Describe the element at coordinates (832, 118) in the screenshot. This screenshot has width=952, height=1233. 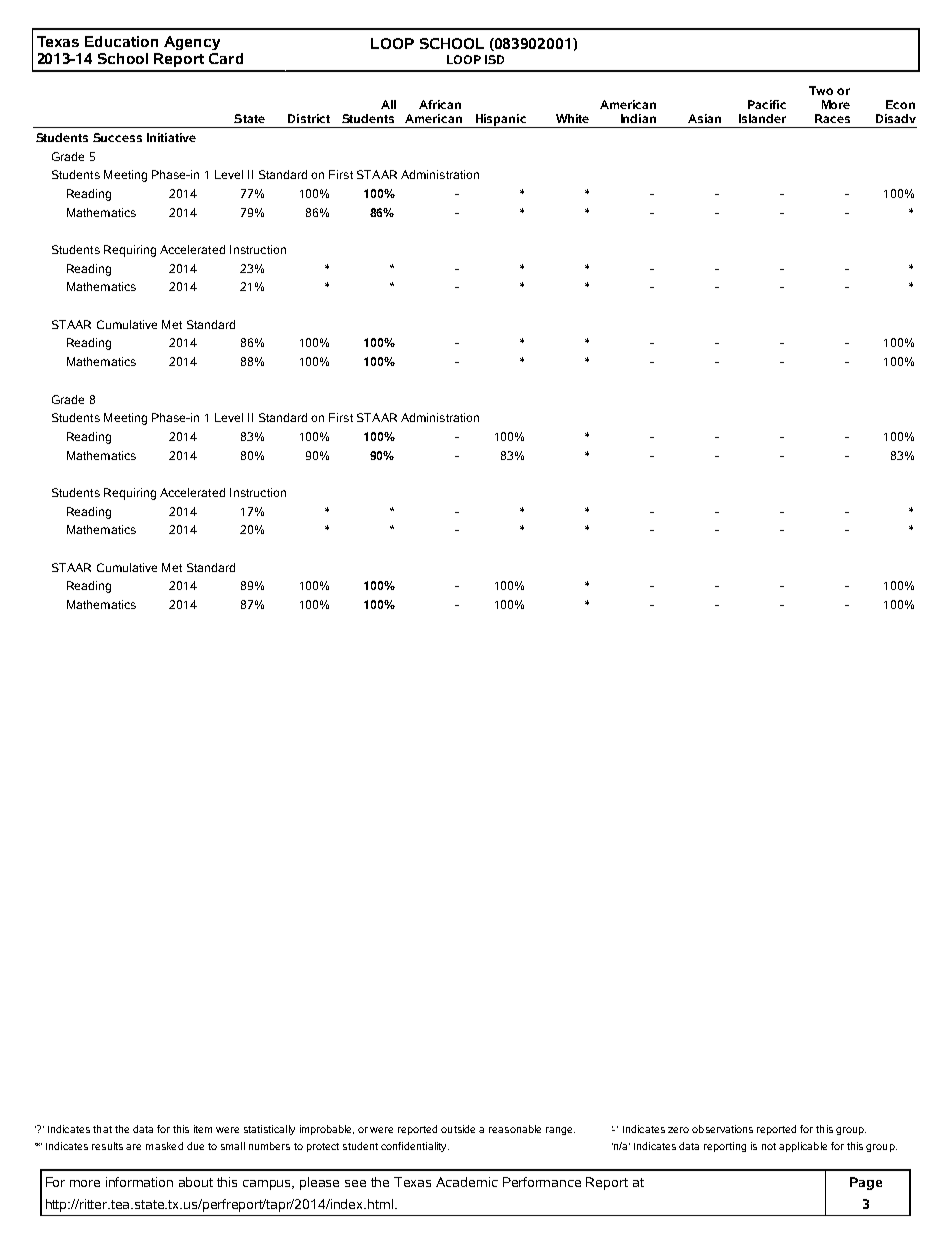
I see `Races` at that location.
